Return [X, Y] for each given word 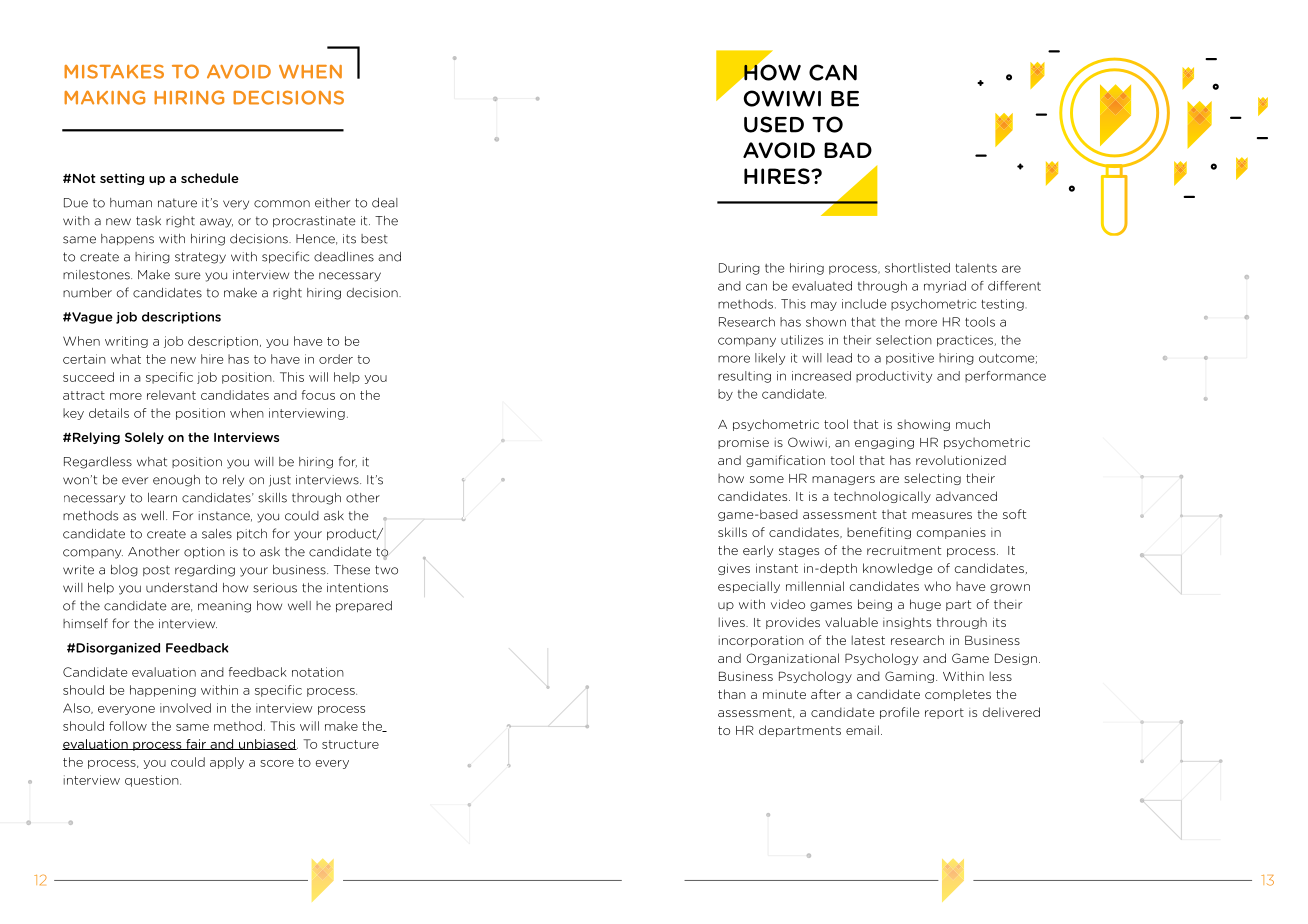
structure [350, 744]
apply [227, 763]
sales [217, 534]
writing [126, 342]
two [386, 570]
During [739, 269]
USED [774, 124]
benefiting [879, 533]
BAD [848, 150]
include [864, 304]
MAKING [104, 97]
